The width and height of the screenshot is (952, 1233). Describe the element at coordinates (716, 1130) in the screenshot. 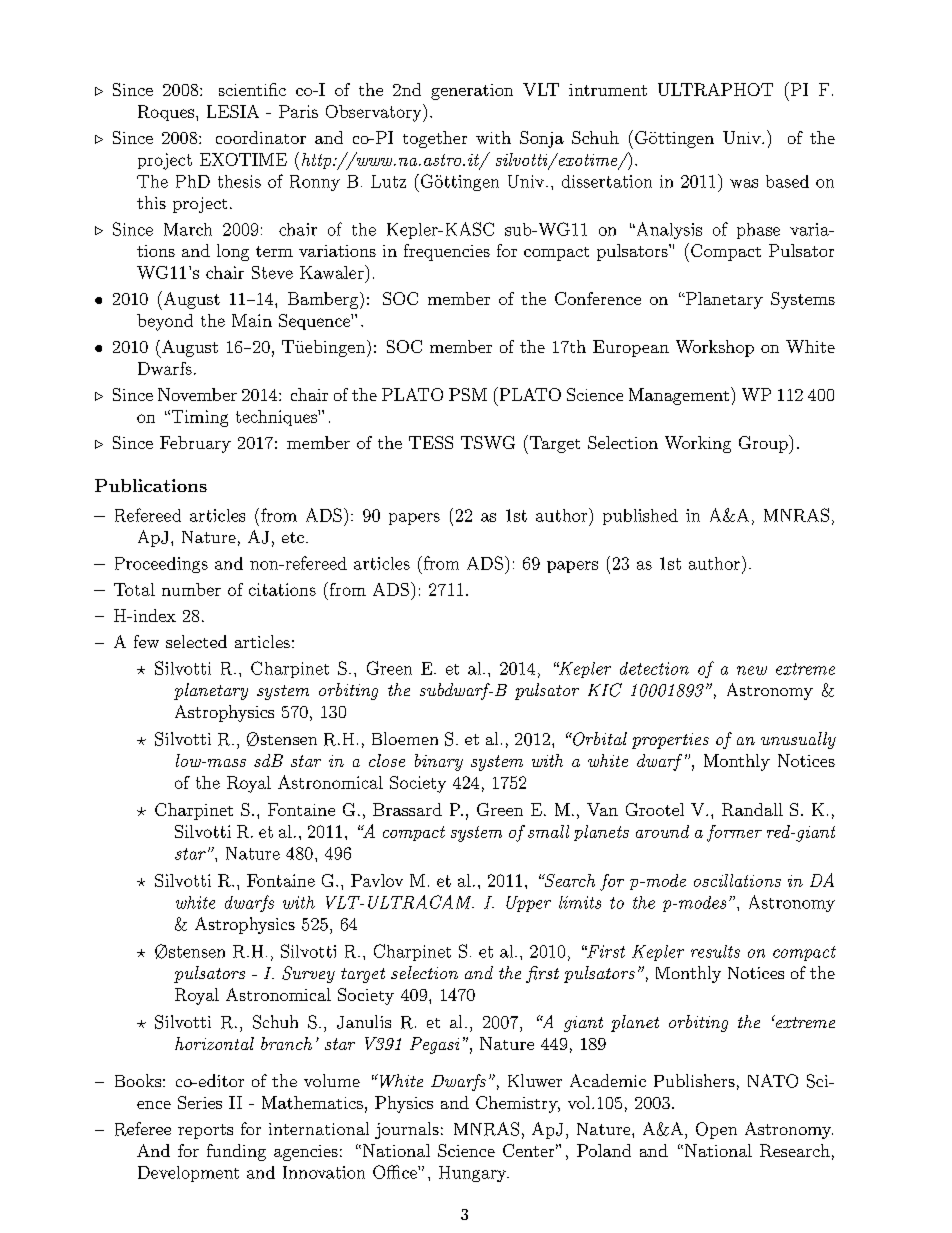

I see `Open` at that location.
